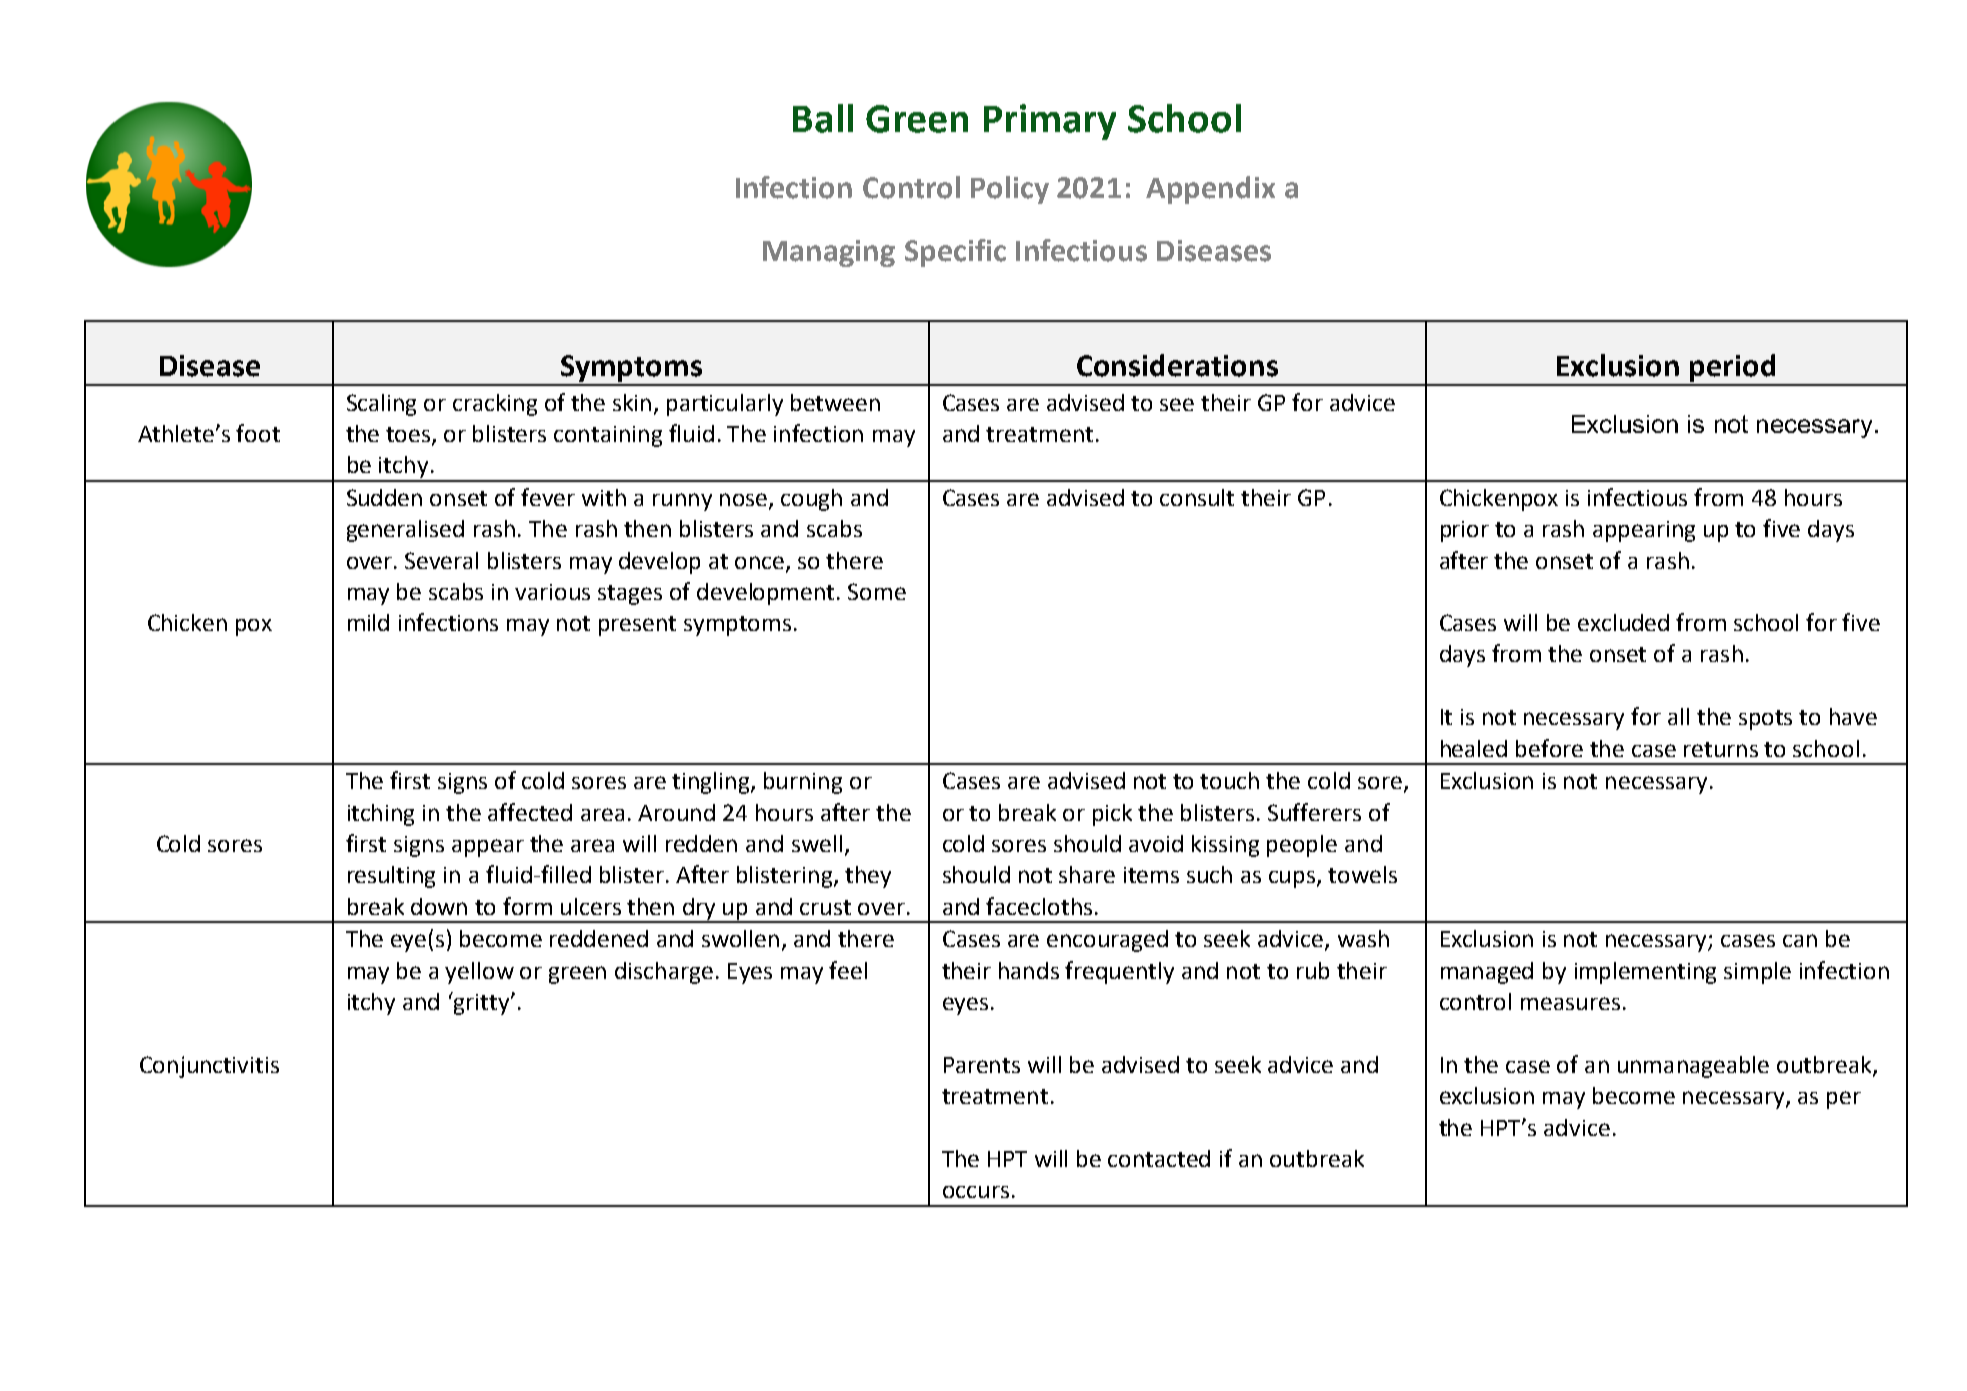  What do you see at coordinates (209, 1067) in the image?
I see `Conjunctivitis` at bounding box center [209, 1067].
